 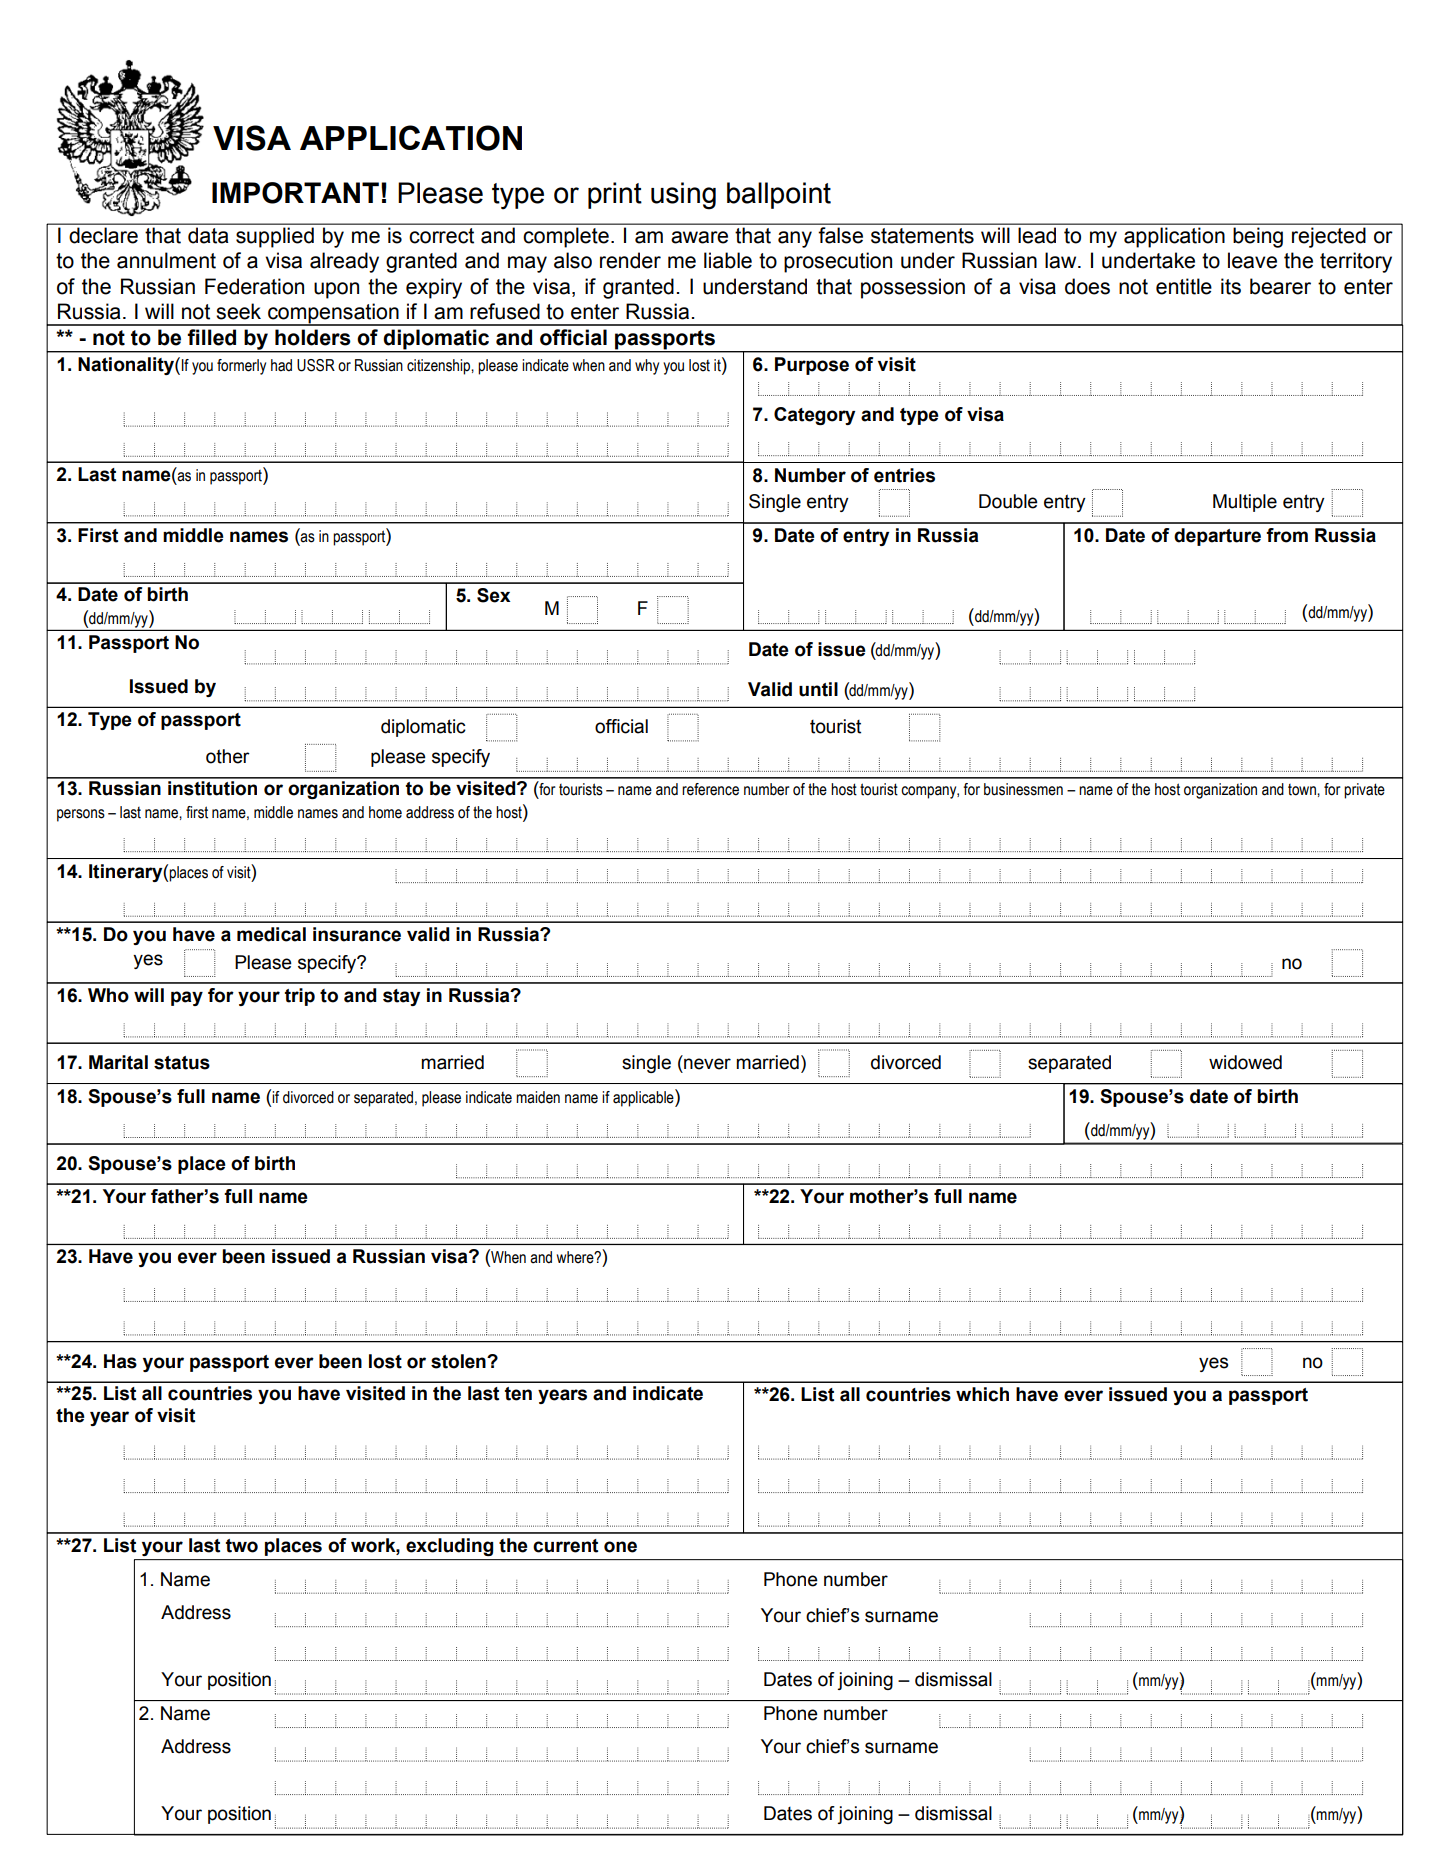 I want to click on being, so click(x=1258, y=238).
